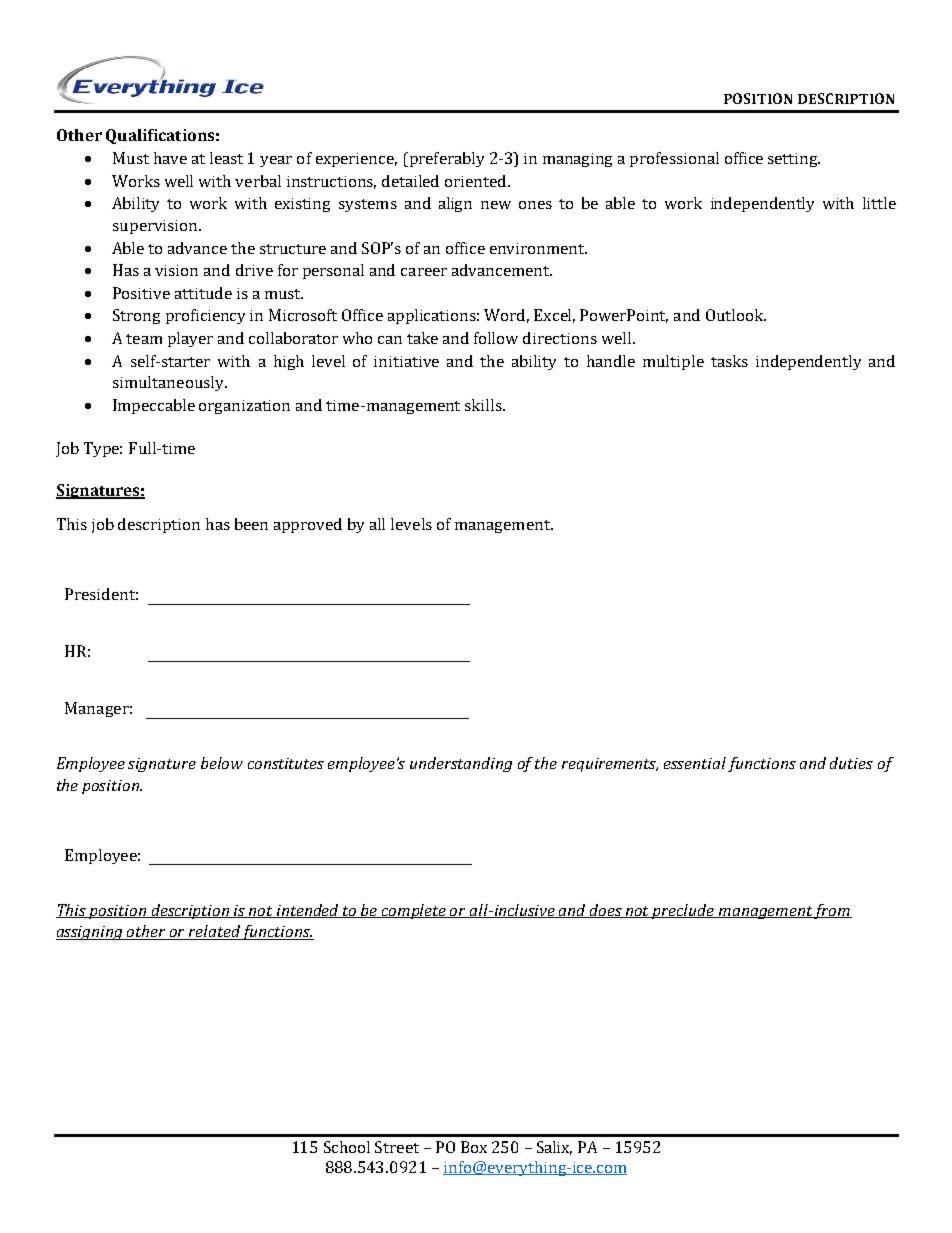  Describe the element at coordinates (475, 181) in the screenshot. I see `oriented` at that location.
